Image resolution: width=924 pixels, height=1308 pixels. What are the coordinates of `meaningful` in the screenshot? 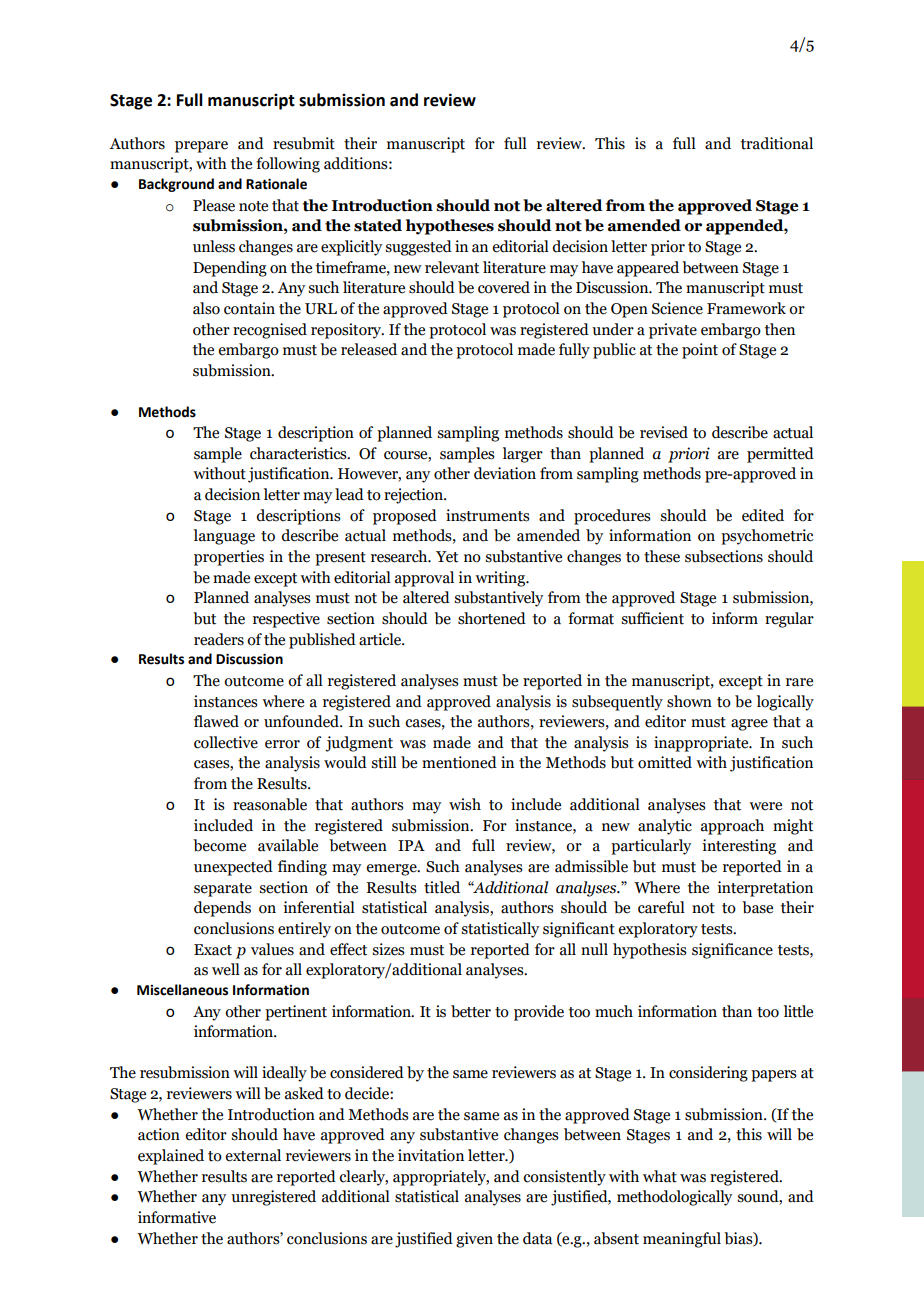 It's located at (682, 1240).
